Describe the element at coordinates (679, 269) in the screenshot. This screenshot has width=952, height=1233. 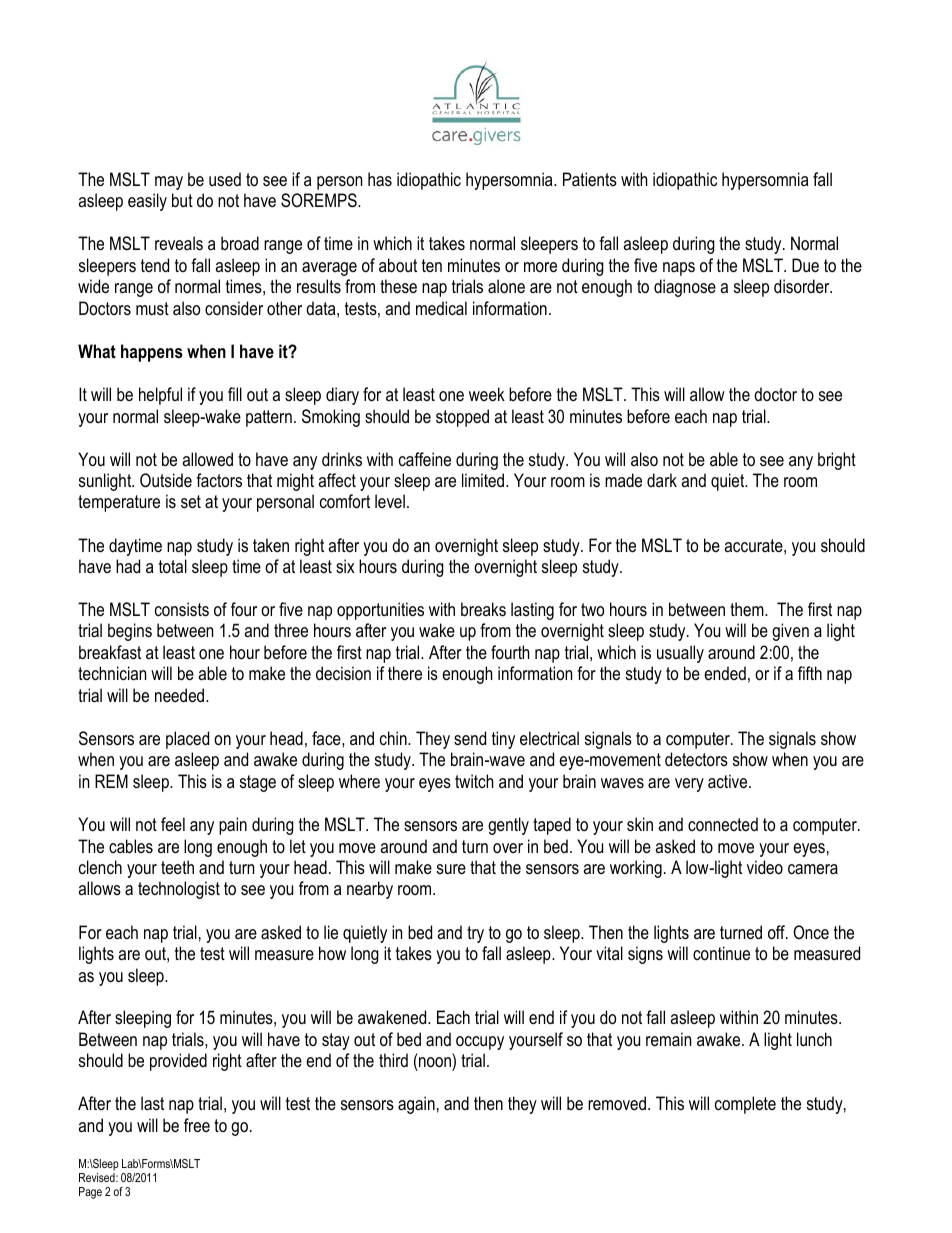
I see `naps` at that location.
